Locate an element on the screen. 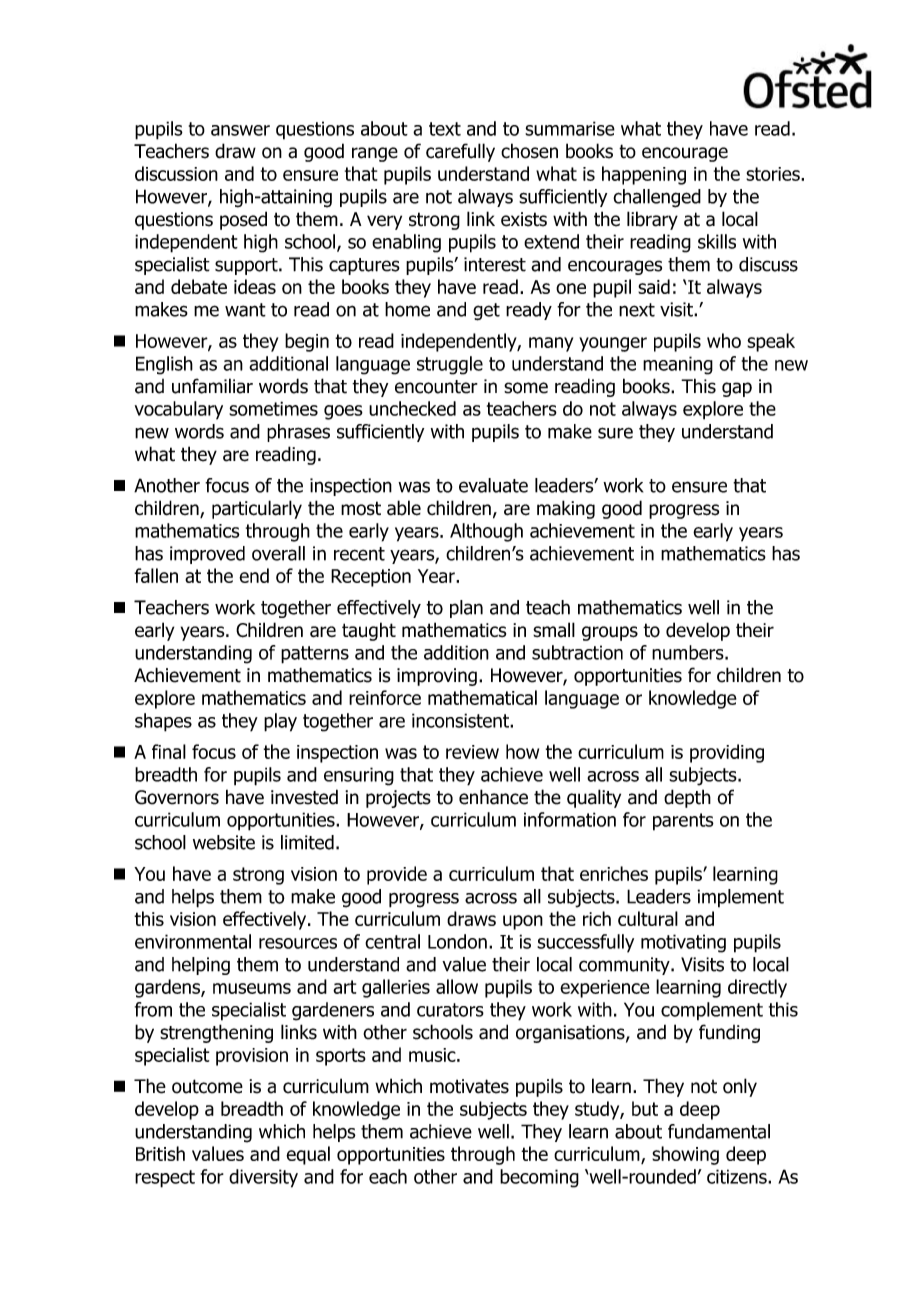 This screenshot has height=1310, width=924. answer is located at coordinates (240, 130).
